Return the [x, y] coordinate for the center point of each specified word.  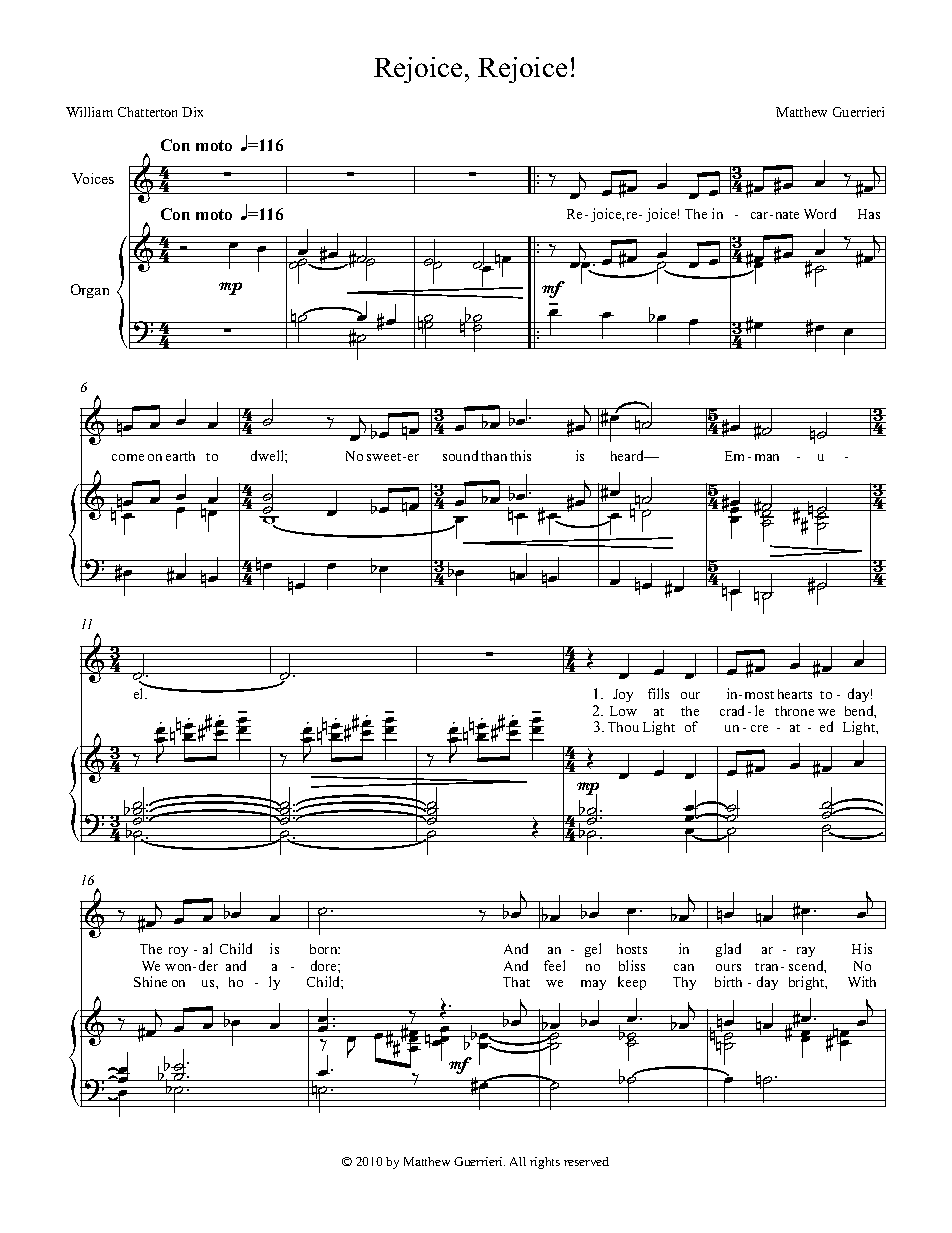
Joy [623, 695]
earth [180, 456]
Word [820, 213]
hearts [795, 694]
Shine [150, 981]
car [761, 215]
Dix [192, 112]
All [518, 1161]
